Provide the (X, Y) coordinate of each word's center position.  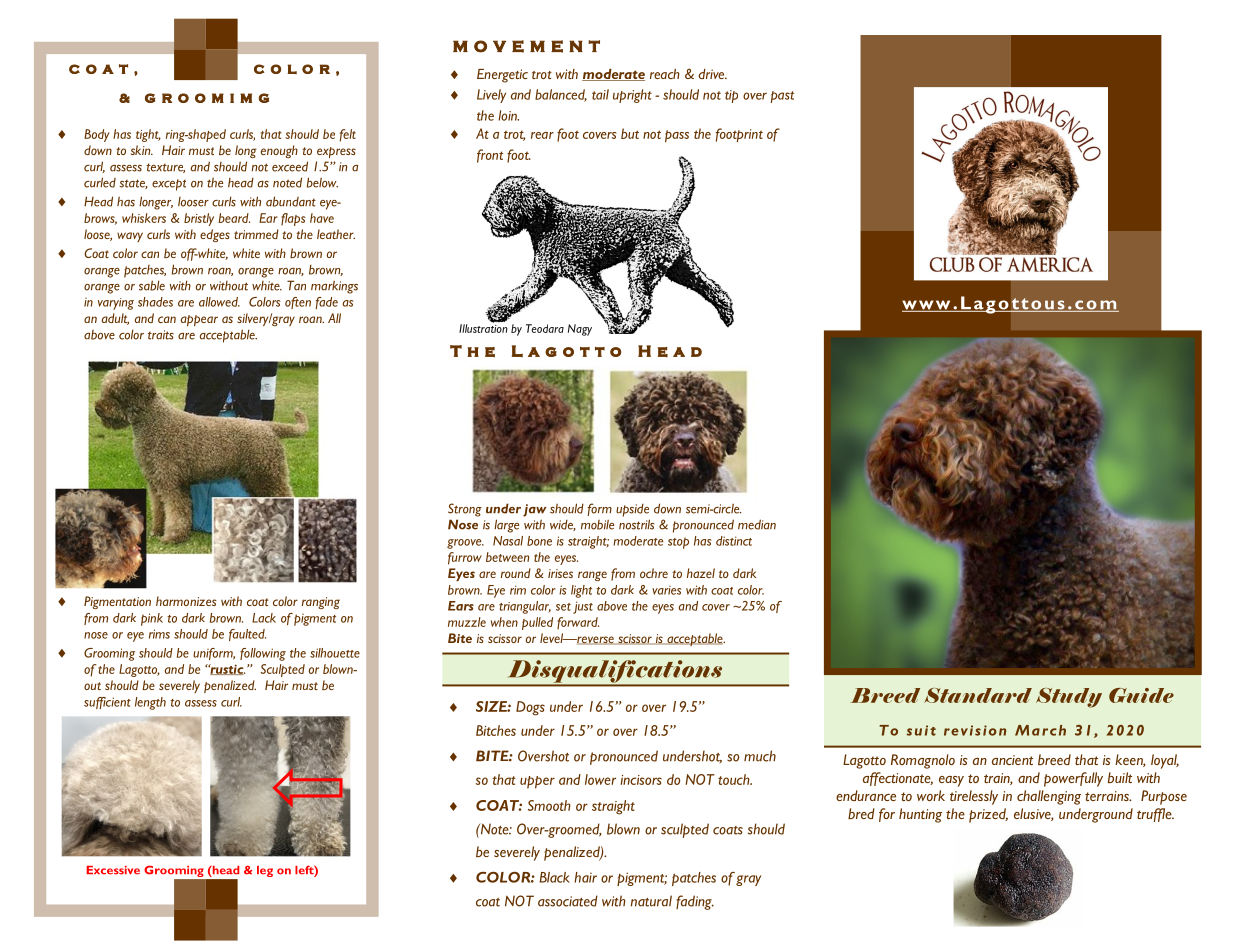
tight (148, 135)
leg (265, 871)
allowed (219, 302)
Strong (465, 510)
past (782, 97)
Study (1069, 698)
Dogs (530, 708)
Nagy (580, 330)
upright (632, 96)
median (757, 524)
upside (632, 510)
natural (651, 901)
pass (677, 136)
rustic (226, 669)
